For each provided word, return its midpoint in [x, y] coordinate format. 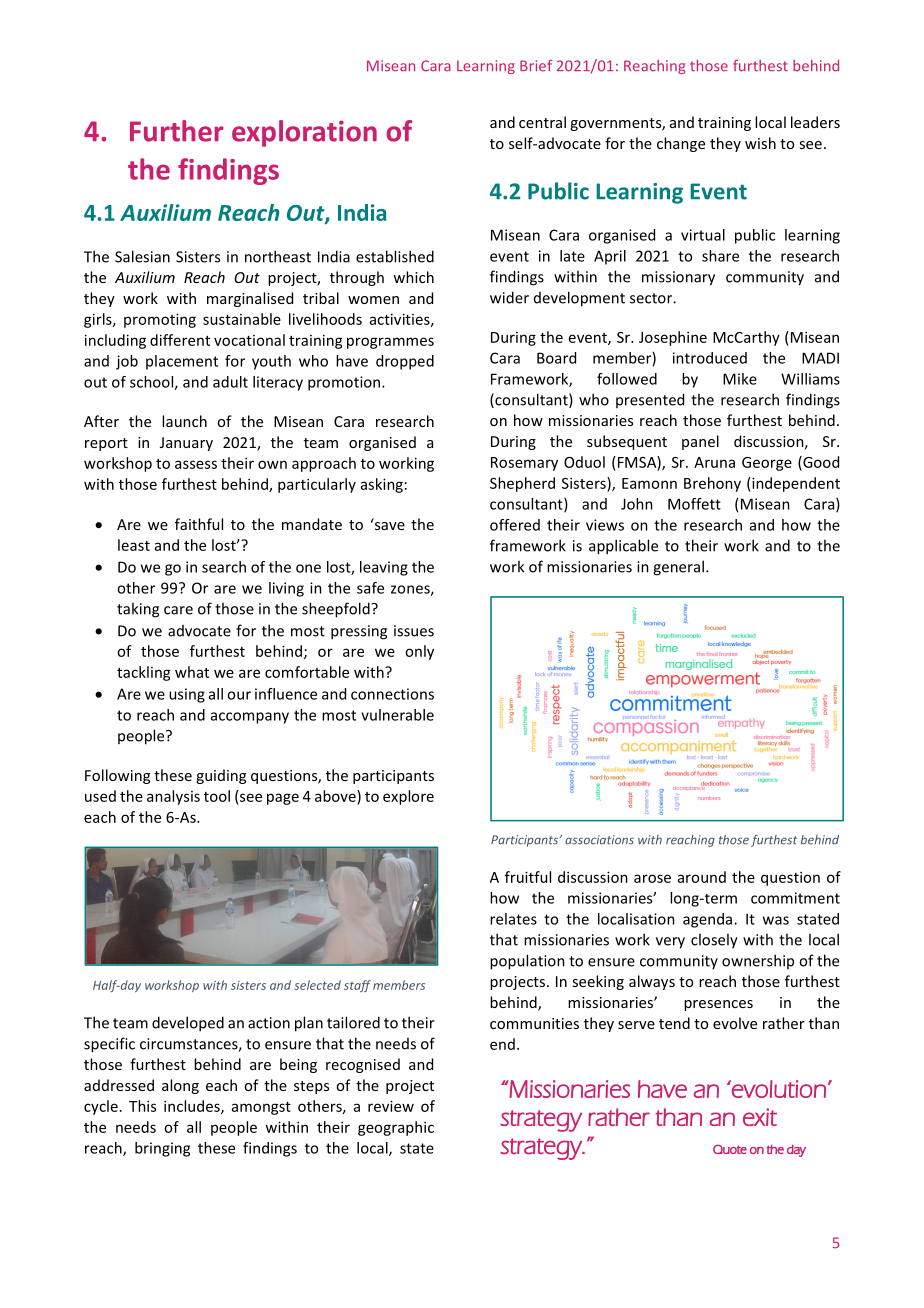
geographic [396, 1128]
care [178, 610]
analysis [173, 797]
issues [414, 631]
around [702, 877]
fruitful [528, 877]
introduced [710, 358]
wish [760, 143]
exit [760, 1117]
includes [193, 1107]
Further [177, 131]
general [678, 568]
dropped [405, 362]
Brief [536, 66]
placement [182, 362]
